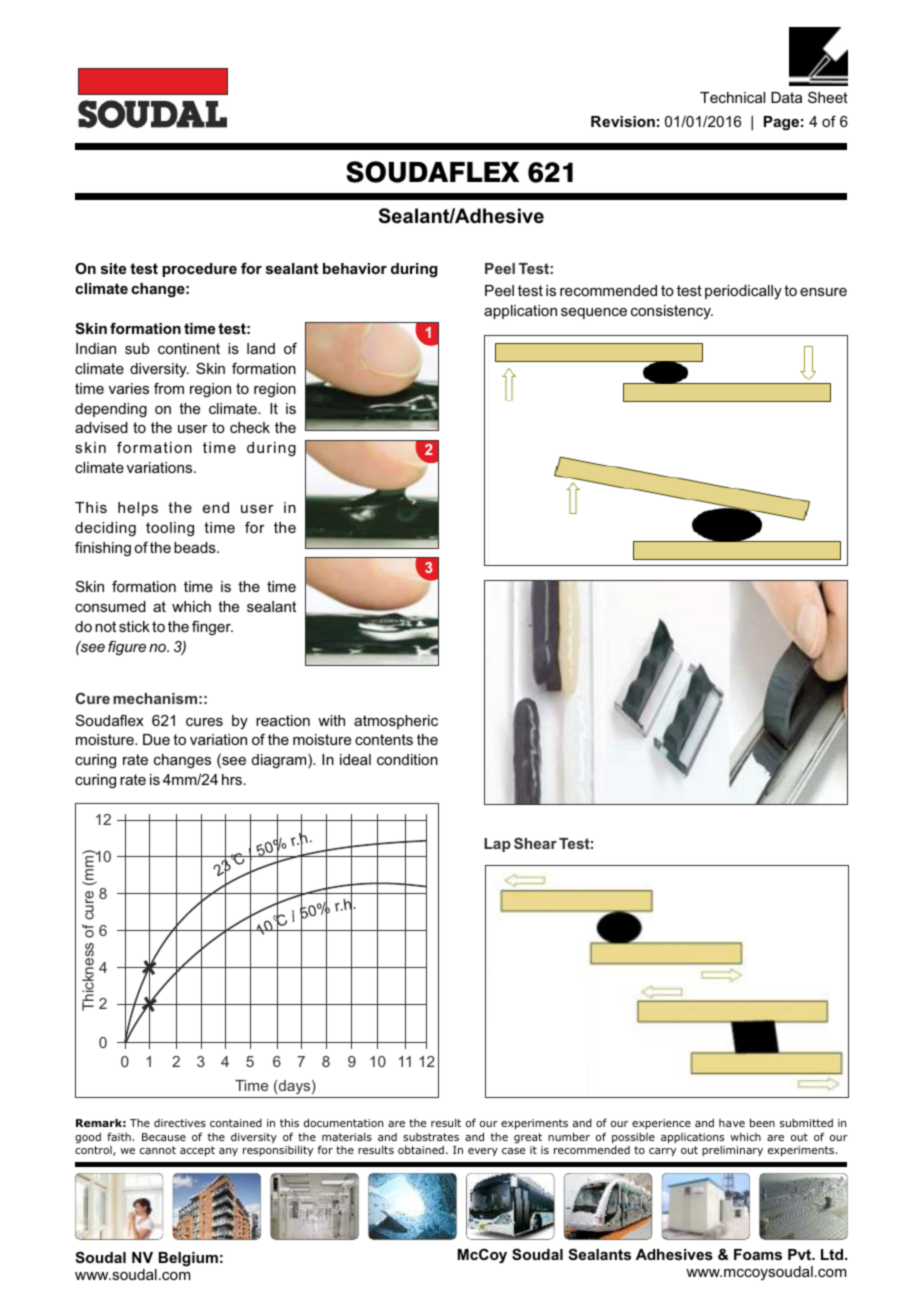 The width and height of the screenshot is (924, 1308). What do you see at coordinates (396, 722) in the screenshot?
I see `atmospheric` at bounding box center [396, 722].
